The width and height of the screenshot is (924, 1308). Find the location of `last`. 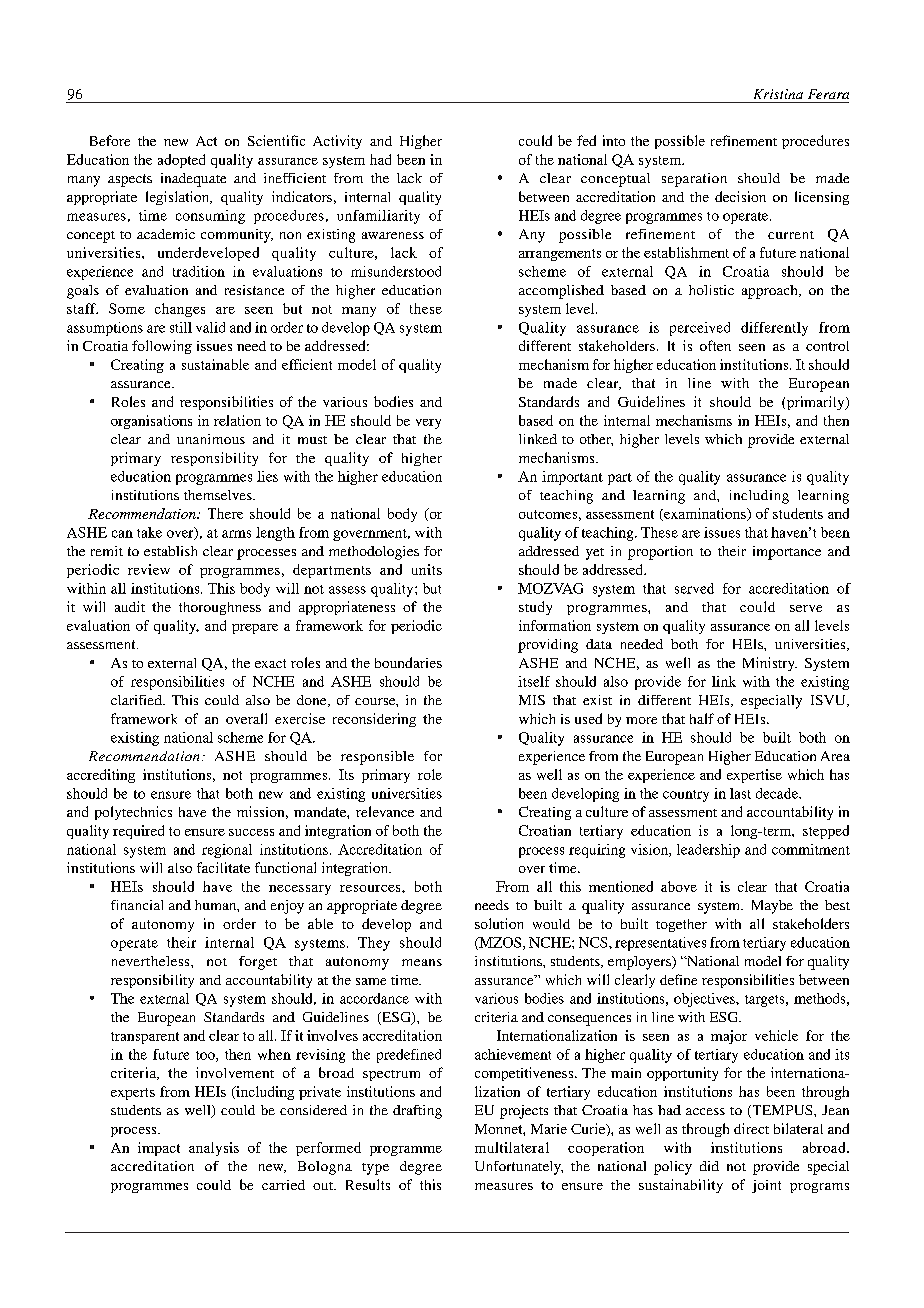

last is located at coordinates (740, 793).
